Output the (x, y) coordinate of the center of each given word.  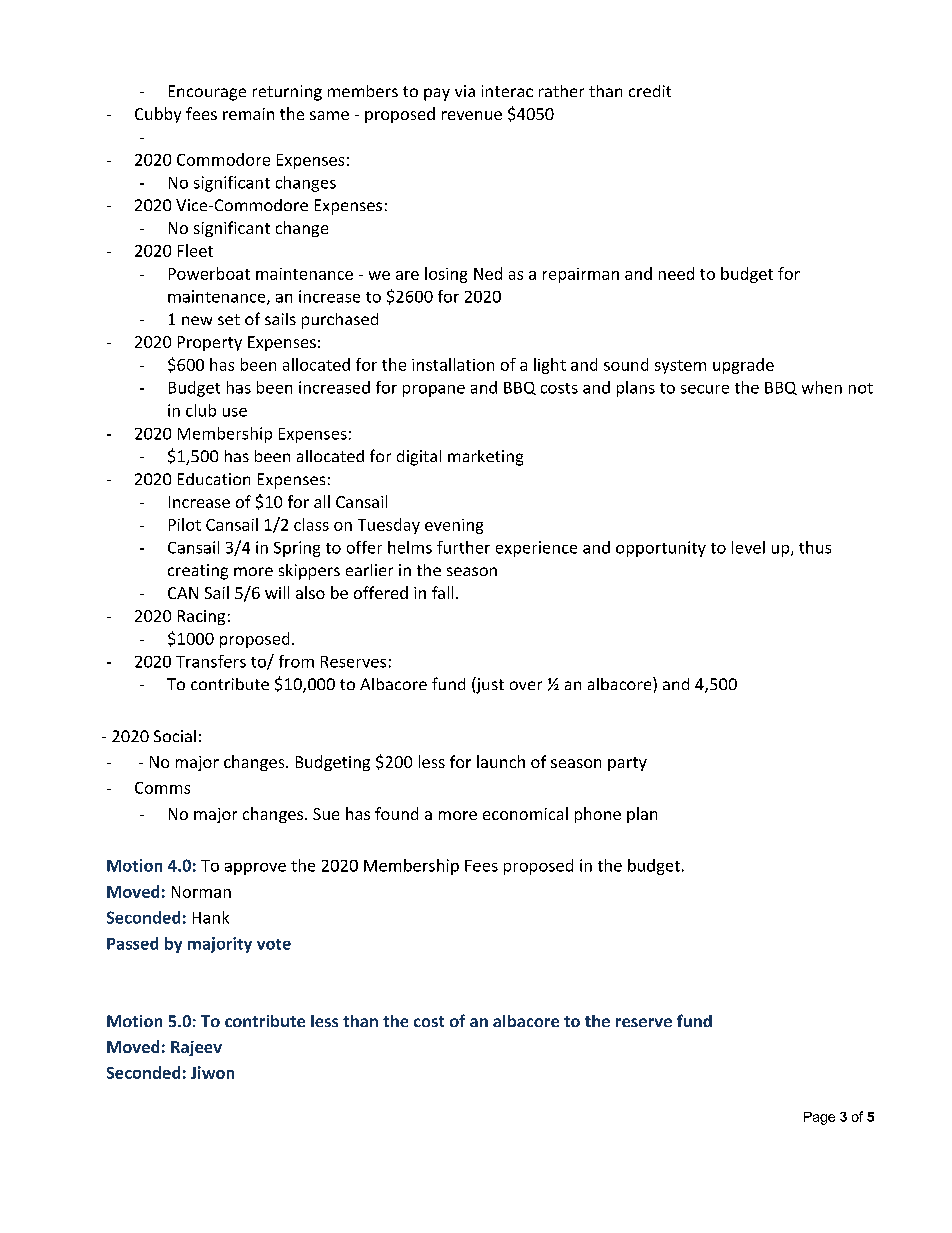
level (748, 547)
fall (442, 592)
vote (274, 944)
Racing (201, 617)
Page (819, 1118)
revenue (472, 115)
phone (598, 815)
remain (248, 114)
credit (650, 91)
